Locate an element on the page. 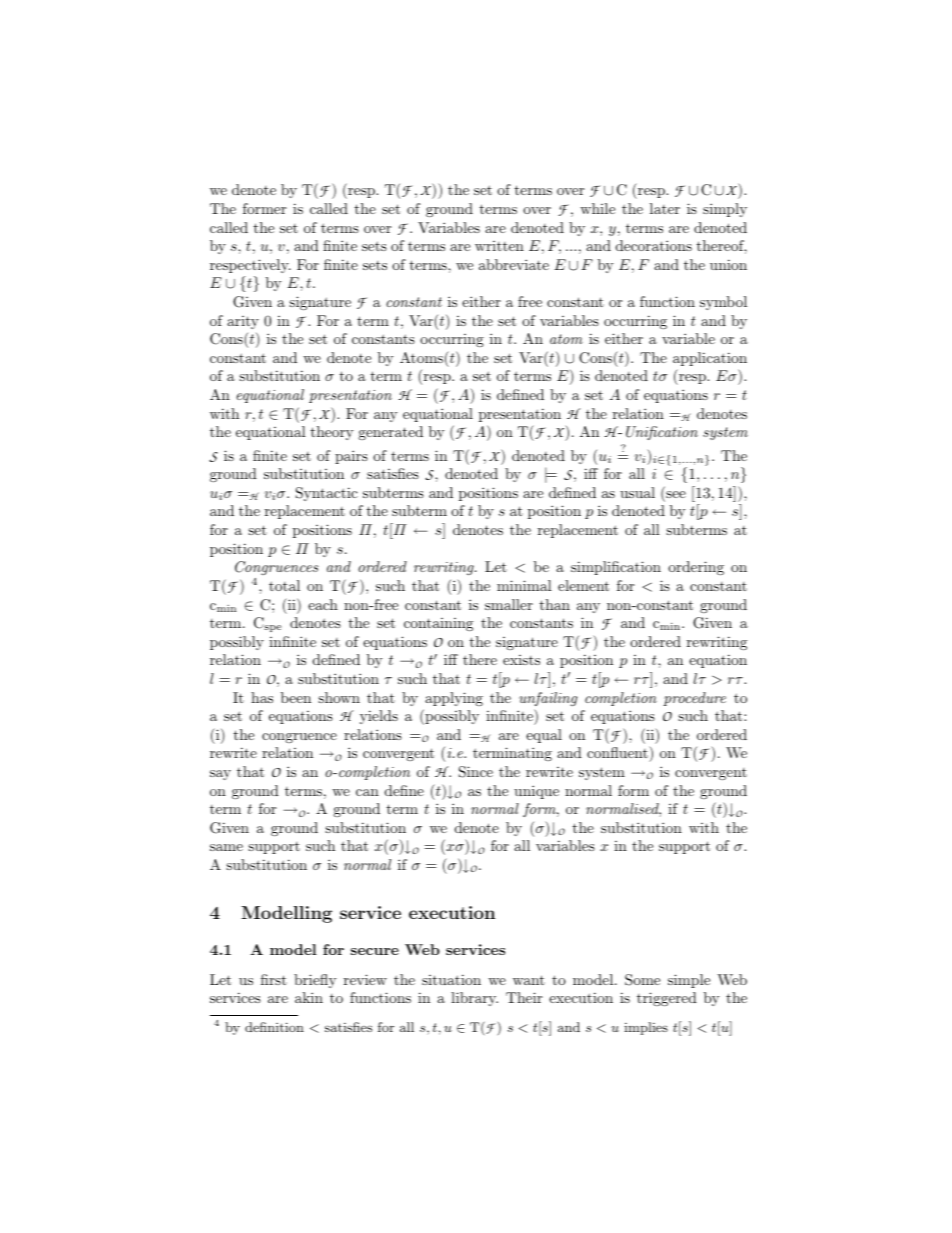  written is located at coordinates (499, 246).
